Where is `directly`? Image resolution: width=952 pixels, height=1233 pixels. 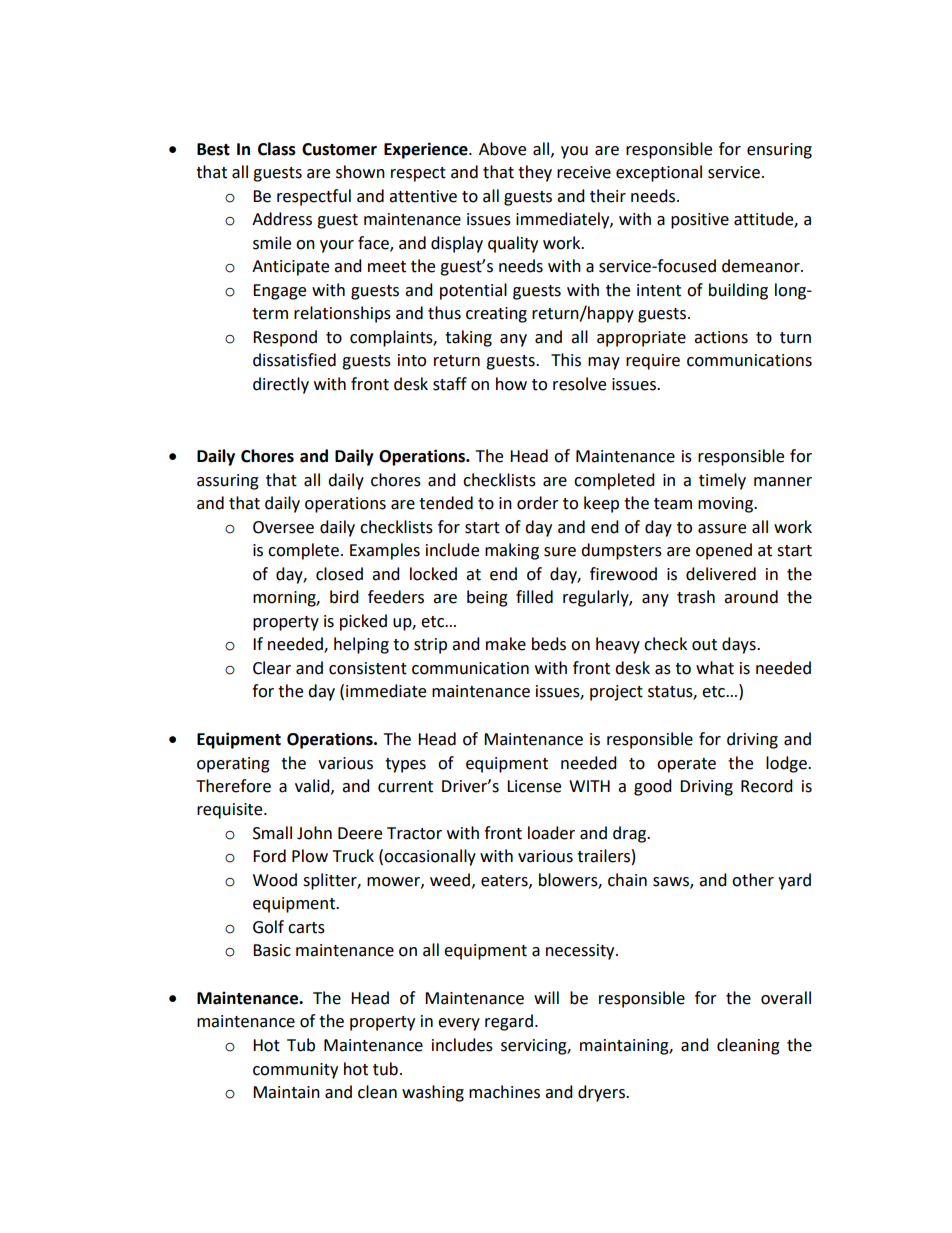 directly is located at coordinates (281, 385).
